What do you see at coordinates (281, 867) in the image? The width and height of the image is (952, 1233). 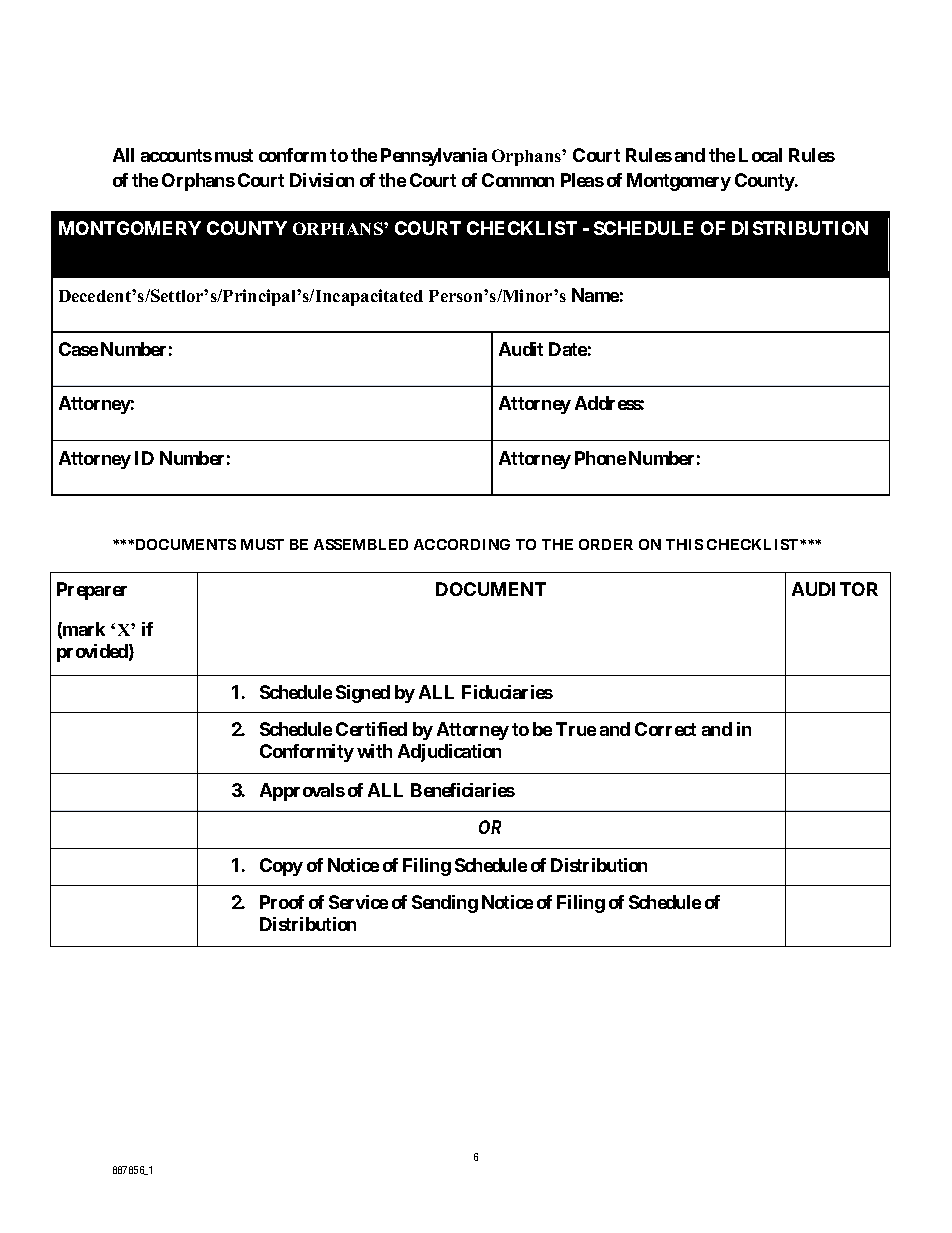 I see `Copy` at bounding box center [281, 867].
